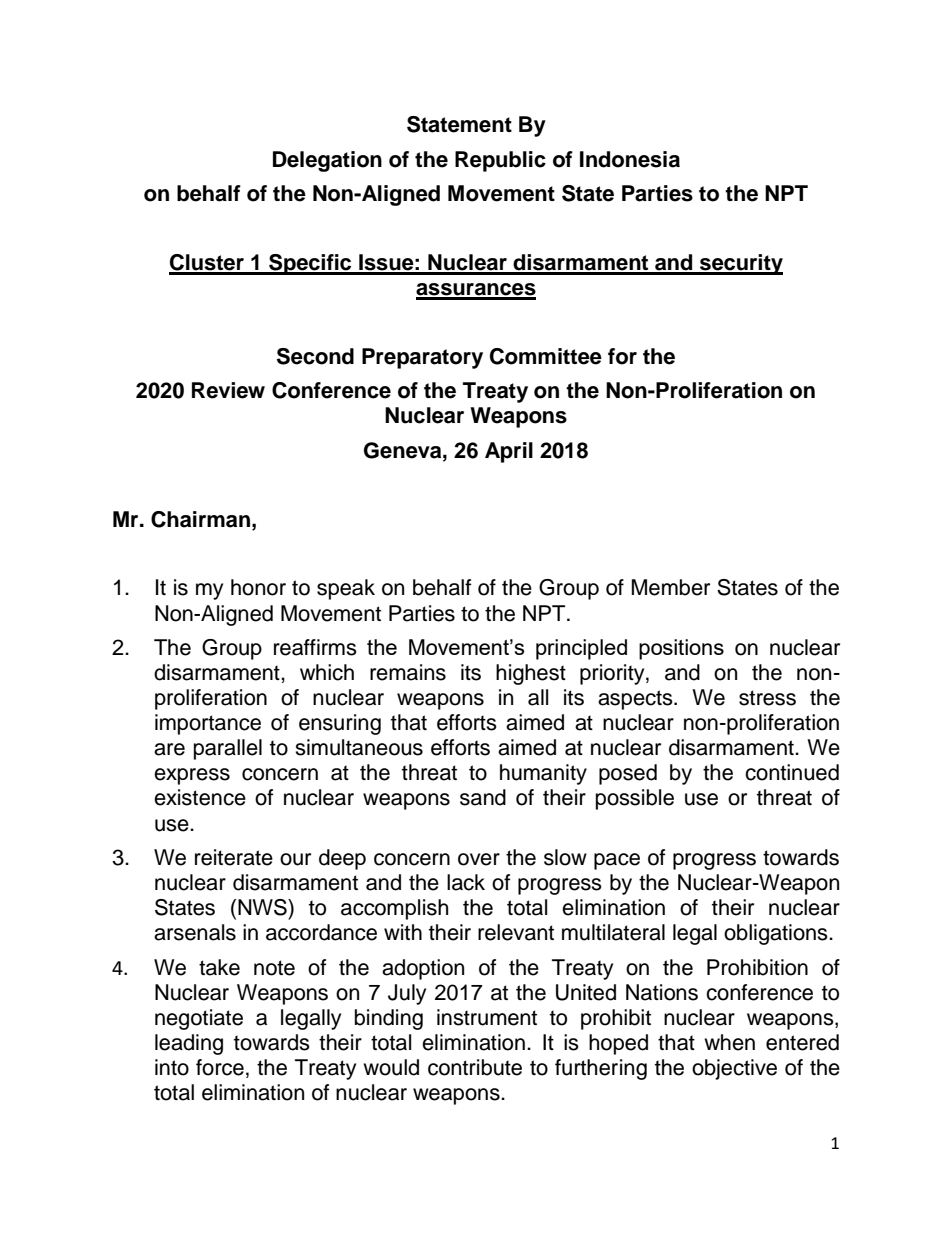  What do you see at coordinates (630, 159) in the screenshot?
I see `Indonesia` at bounding box center [630, 159].
